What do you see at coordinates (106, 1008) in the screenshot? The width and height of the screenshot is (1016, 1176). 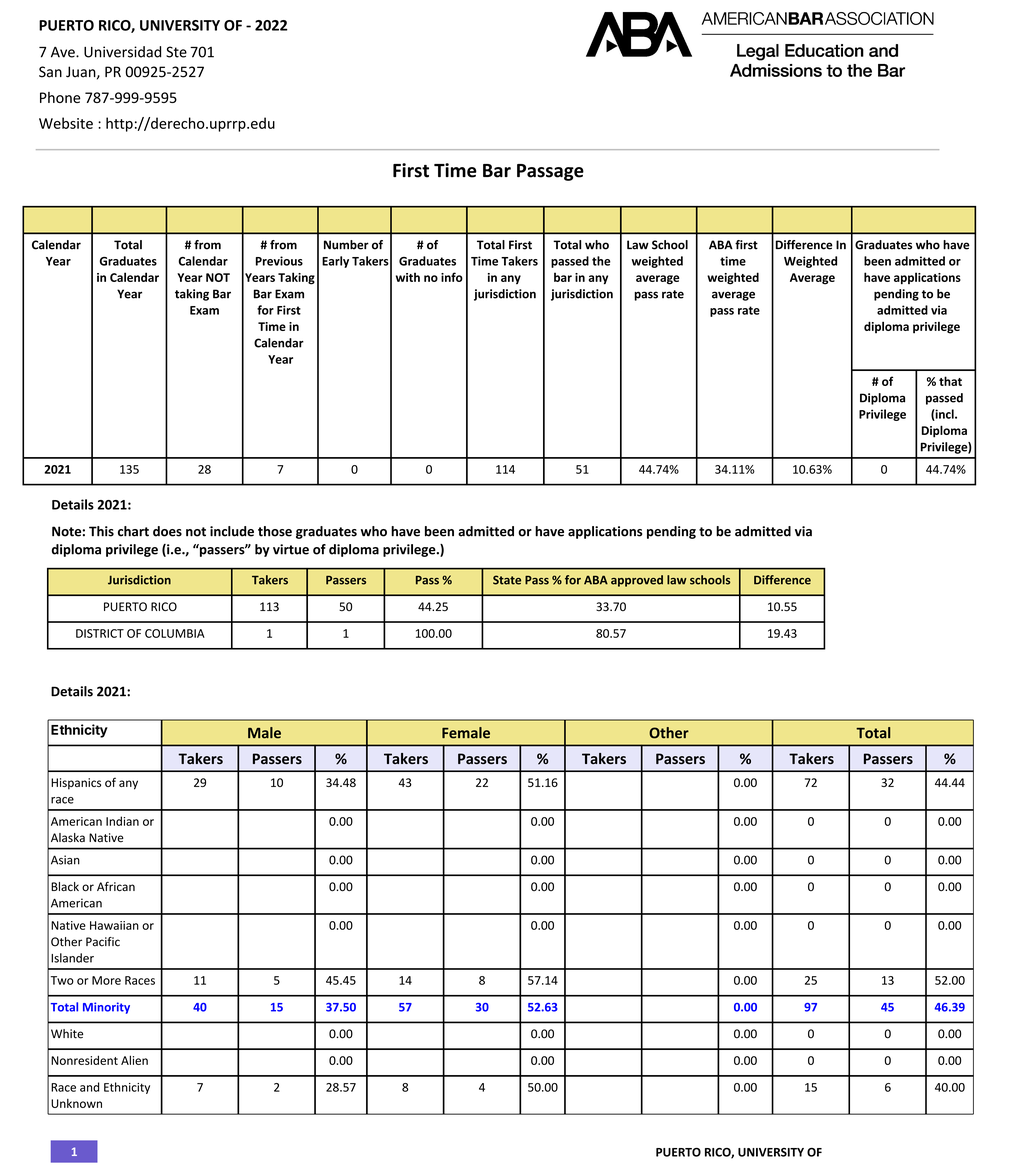 I see `Minority` at bounding box center [106, 1008].
